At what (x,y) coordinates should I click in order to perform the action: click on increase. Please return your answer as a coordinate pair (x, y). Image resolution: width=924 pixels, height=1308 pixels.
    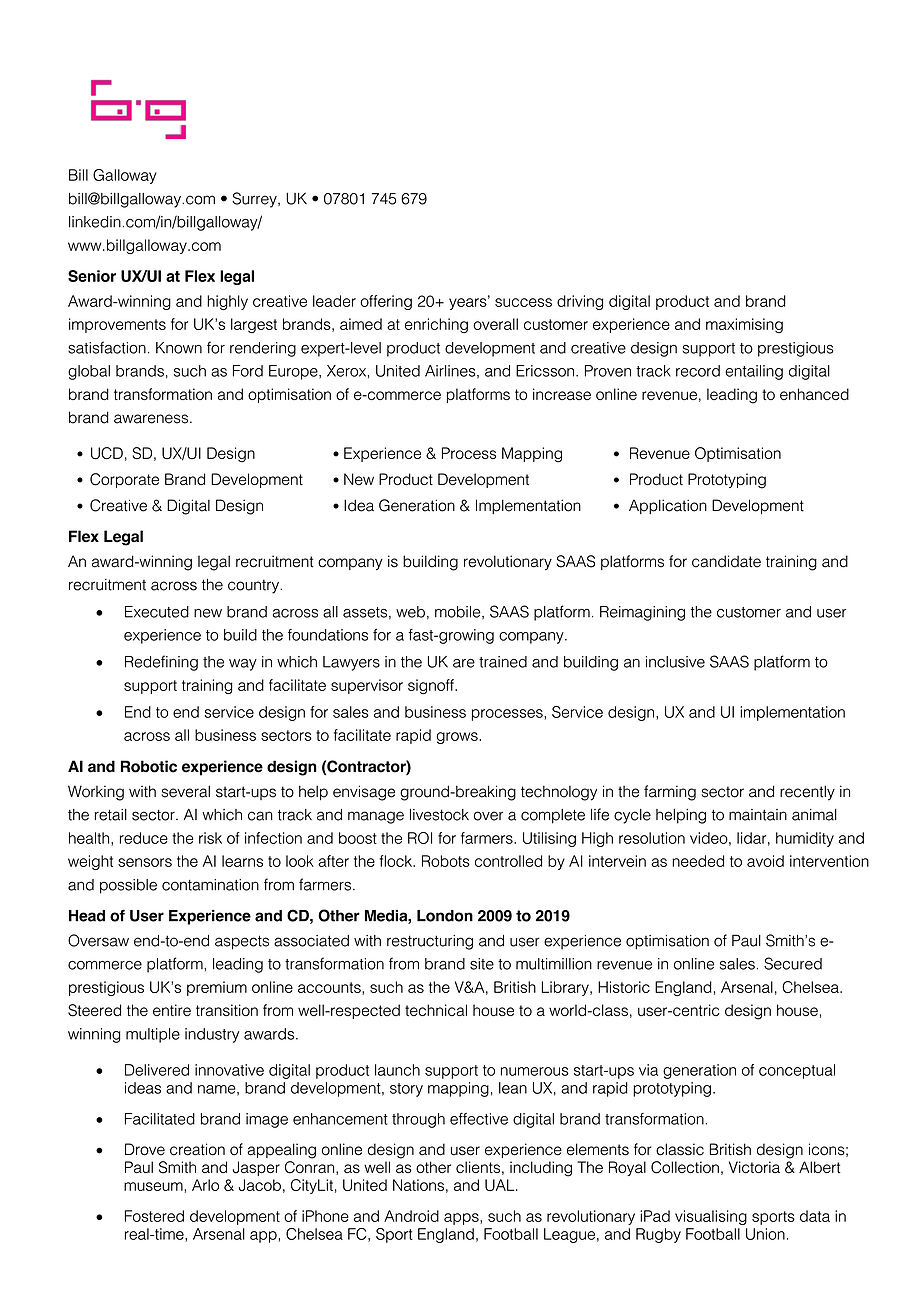
    Looking at the image, I should click on (562, 394).
